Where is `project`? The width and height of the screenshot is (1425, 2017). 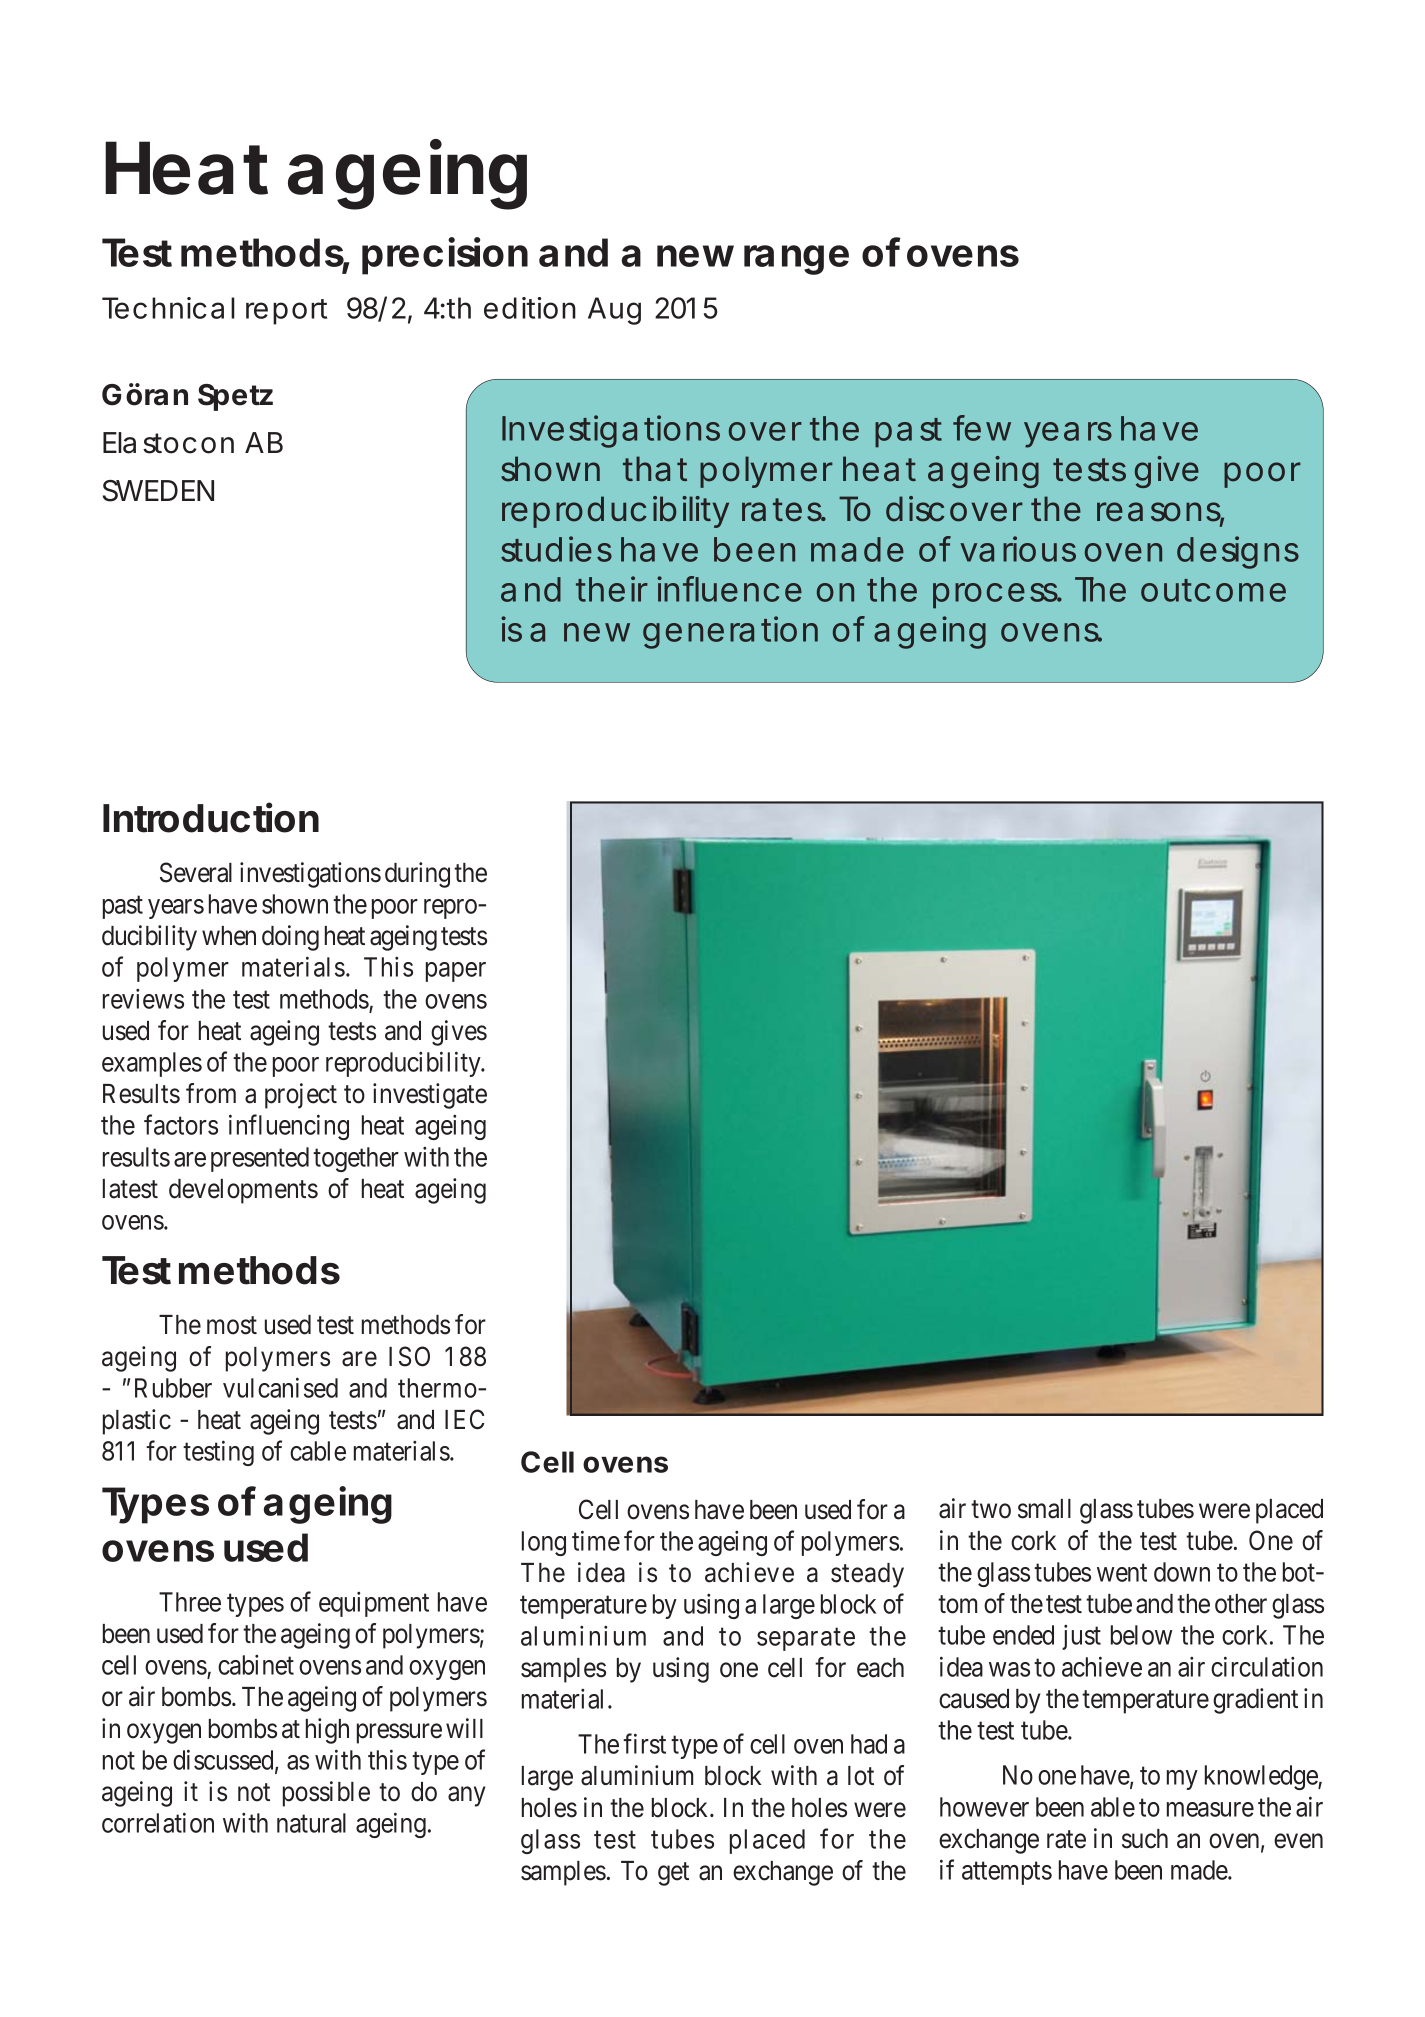
project is located at coordinates (301, 1096).
